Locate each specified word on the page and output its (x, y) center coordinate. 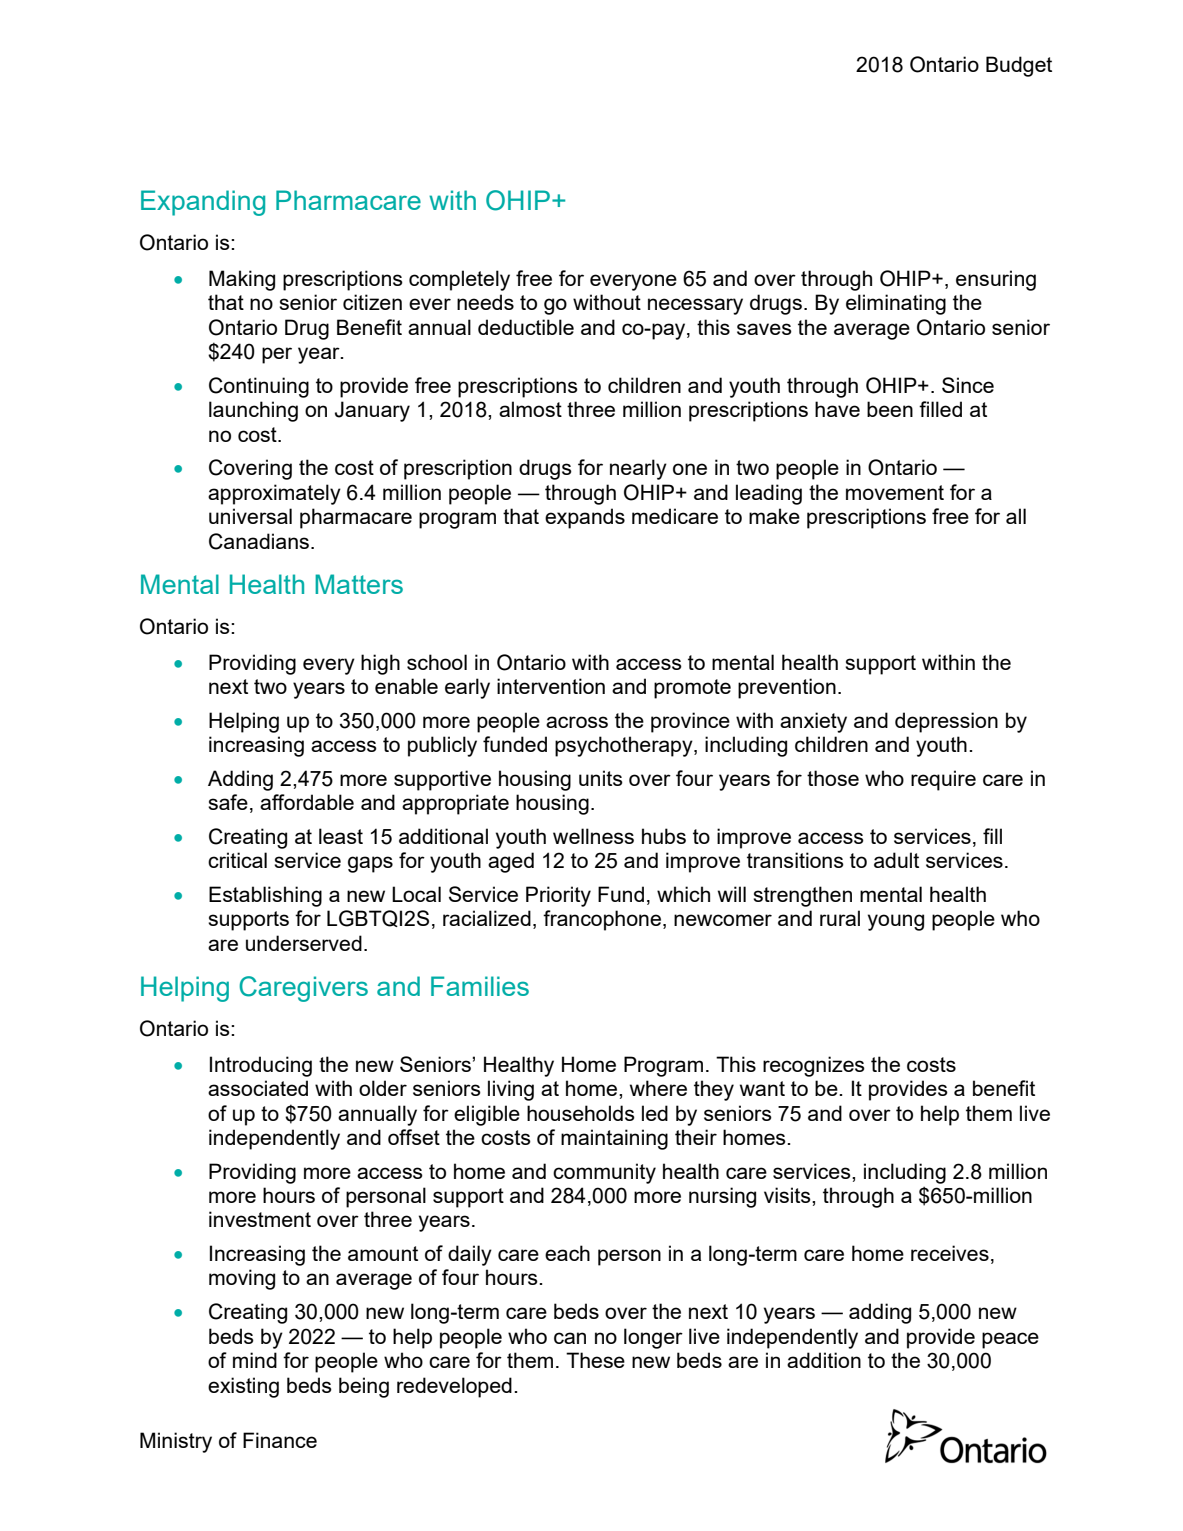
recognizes (814, 1066)
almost (530, 409)
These (595, 1360)
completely (459, 280)
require (943, 780)
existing (243, 1387)
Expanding (203, 203)
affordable (307, 802)
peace (1010, 1340)
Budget (1019, 66)
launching (253, 411)
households (581, 1113)
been (890, 409)
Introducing (261, 1066)
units (601, 778)
